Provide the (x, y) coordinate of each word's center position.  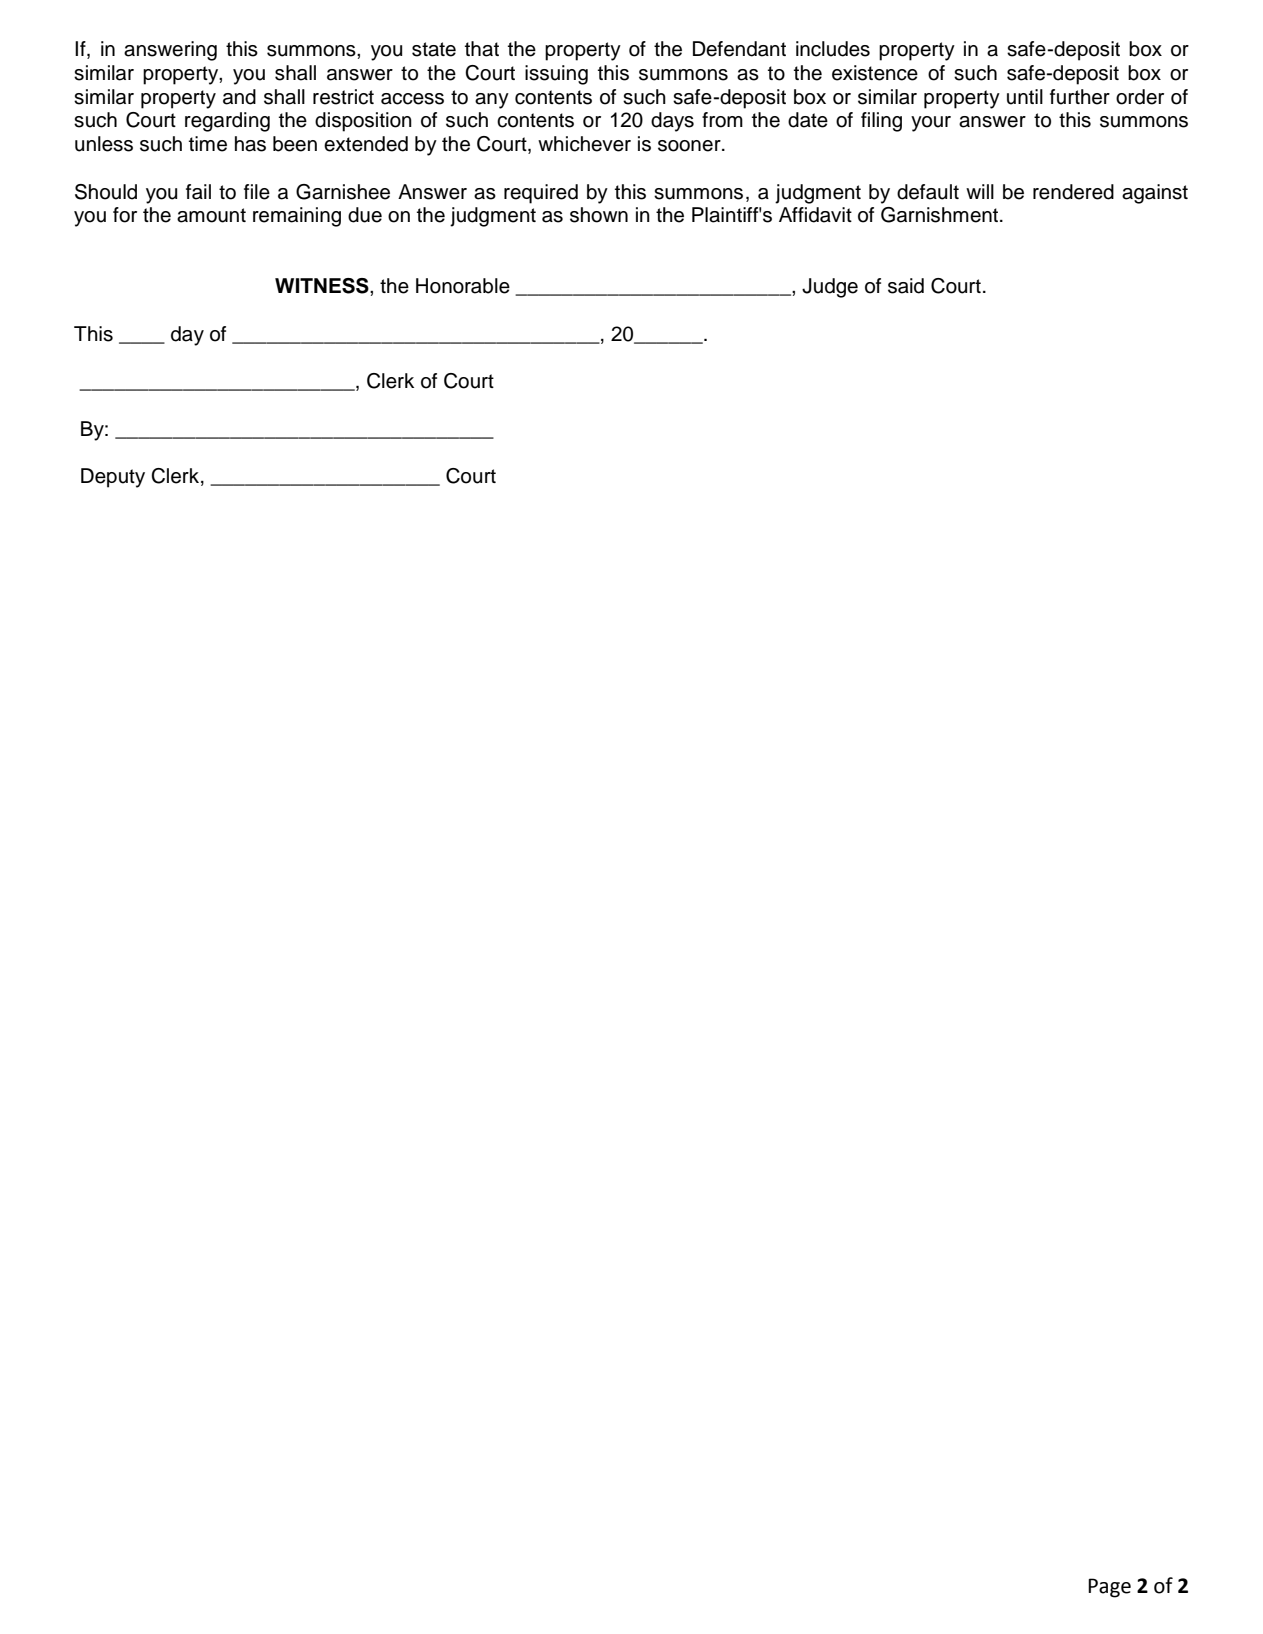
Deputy (113, 478)
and (239, 97)
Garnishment (941, 215)
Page (1109, 1588)
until (1025, 97)
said (906, 286)
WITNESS (323, 286)
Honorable (463, 286)
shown (599, 215)
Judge (830, 288)
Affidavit (815, 215)
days (672, 122)
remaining (297, 217)
